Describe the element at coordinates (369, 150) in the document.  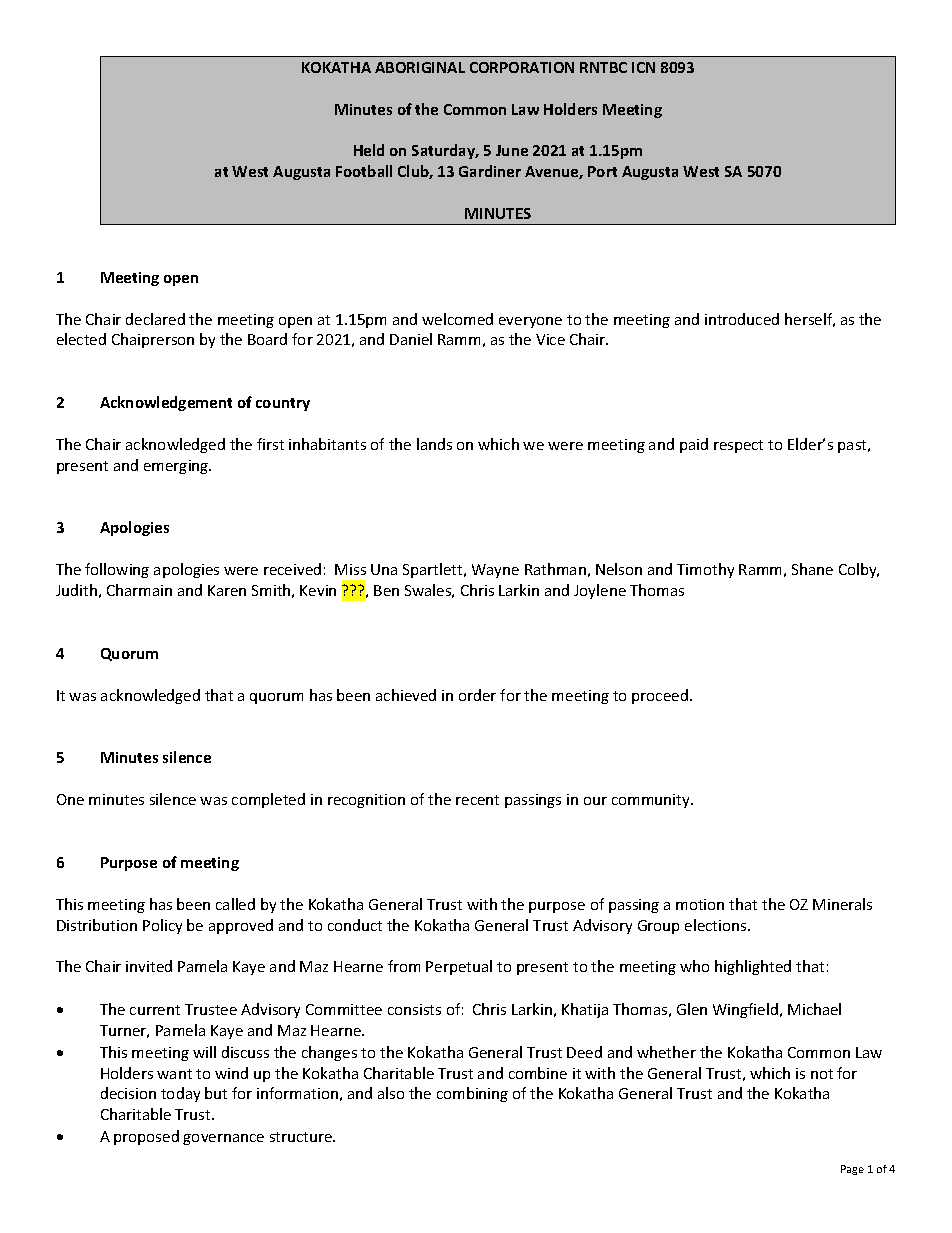
I see `Held` at that location.
